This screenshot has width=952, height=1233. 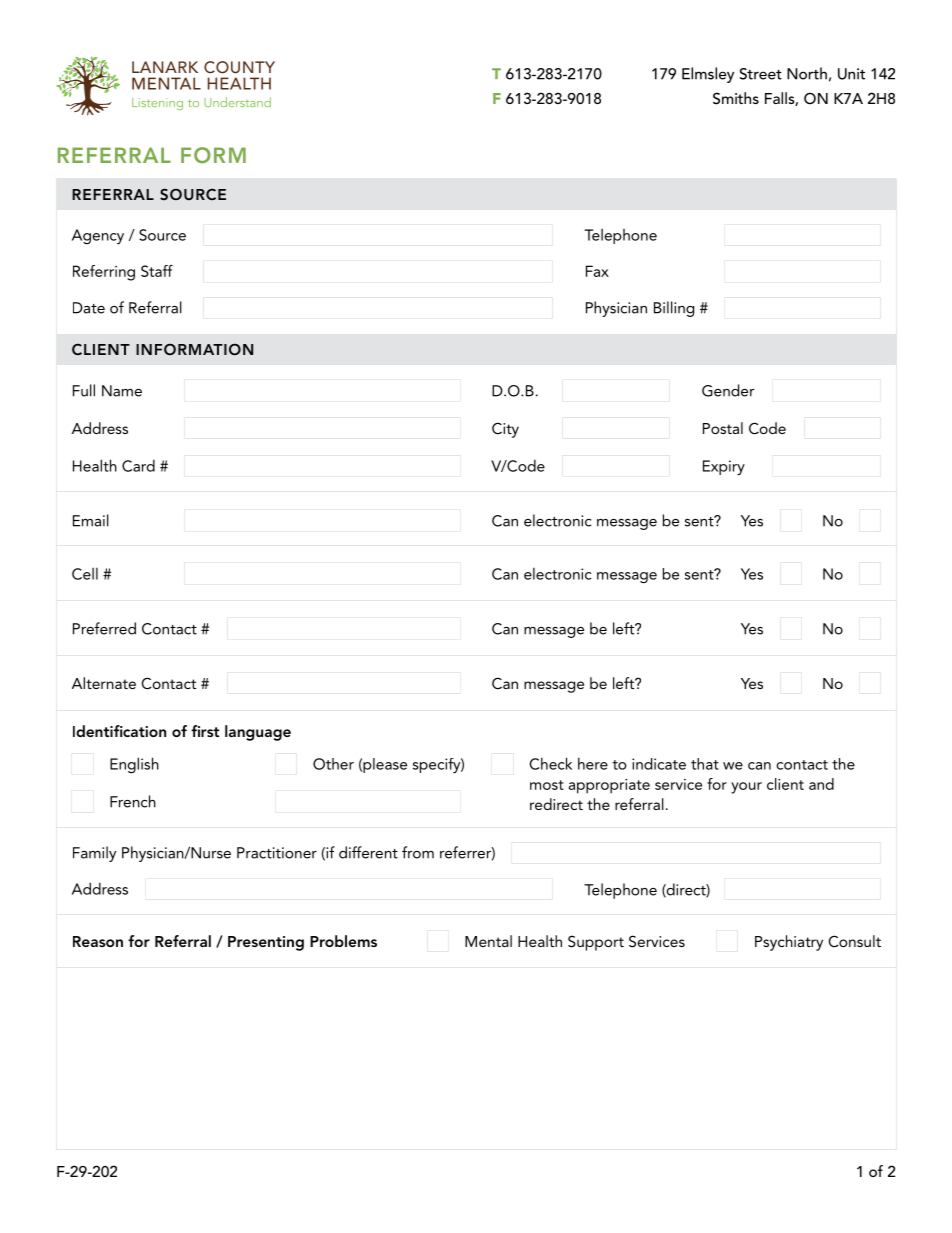 I want to click on Agency, so click(x=98, y=236).
